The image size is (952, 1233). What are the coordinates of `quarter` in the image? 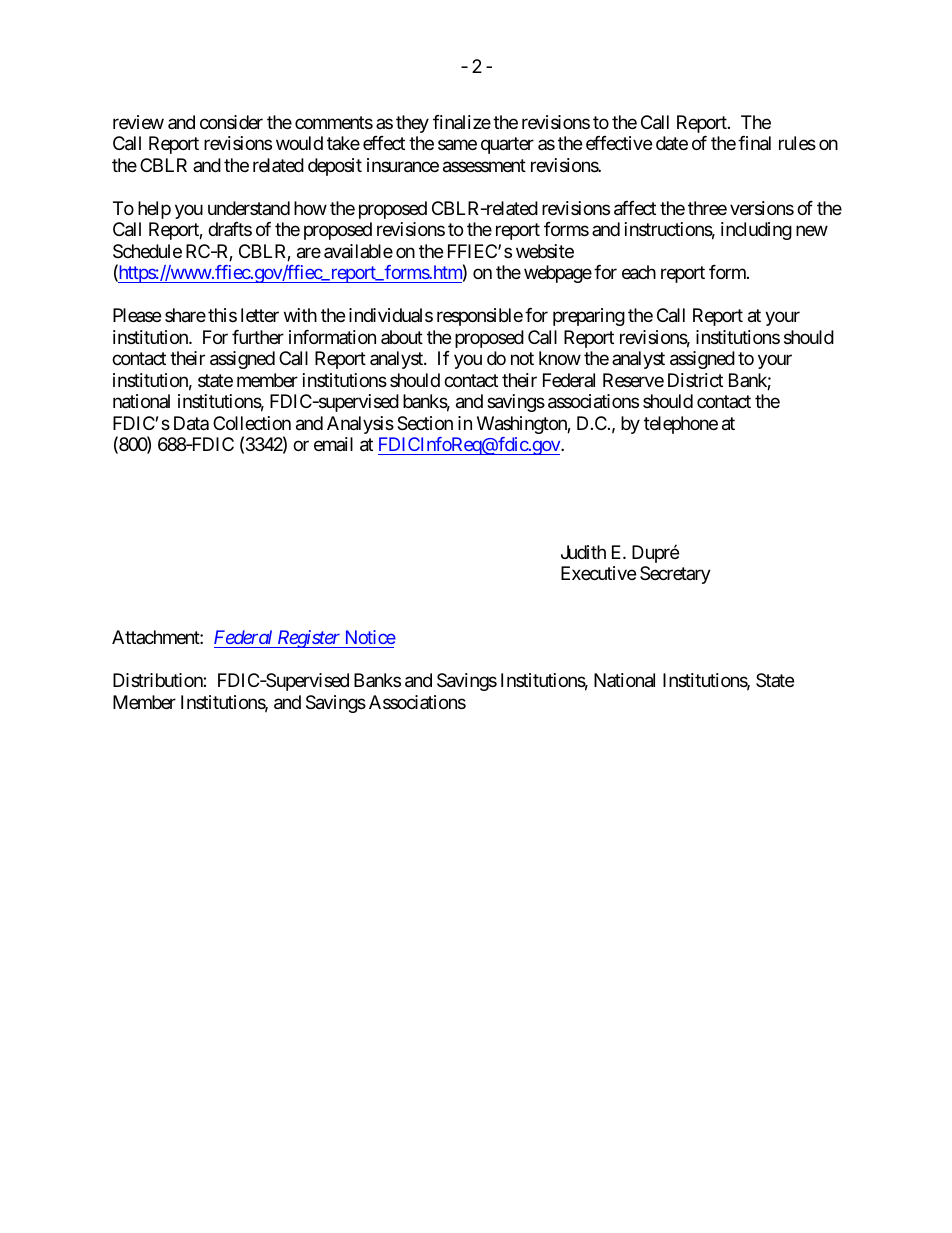 It's located at (507, 146).
